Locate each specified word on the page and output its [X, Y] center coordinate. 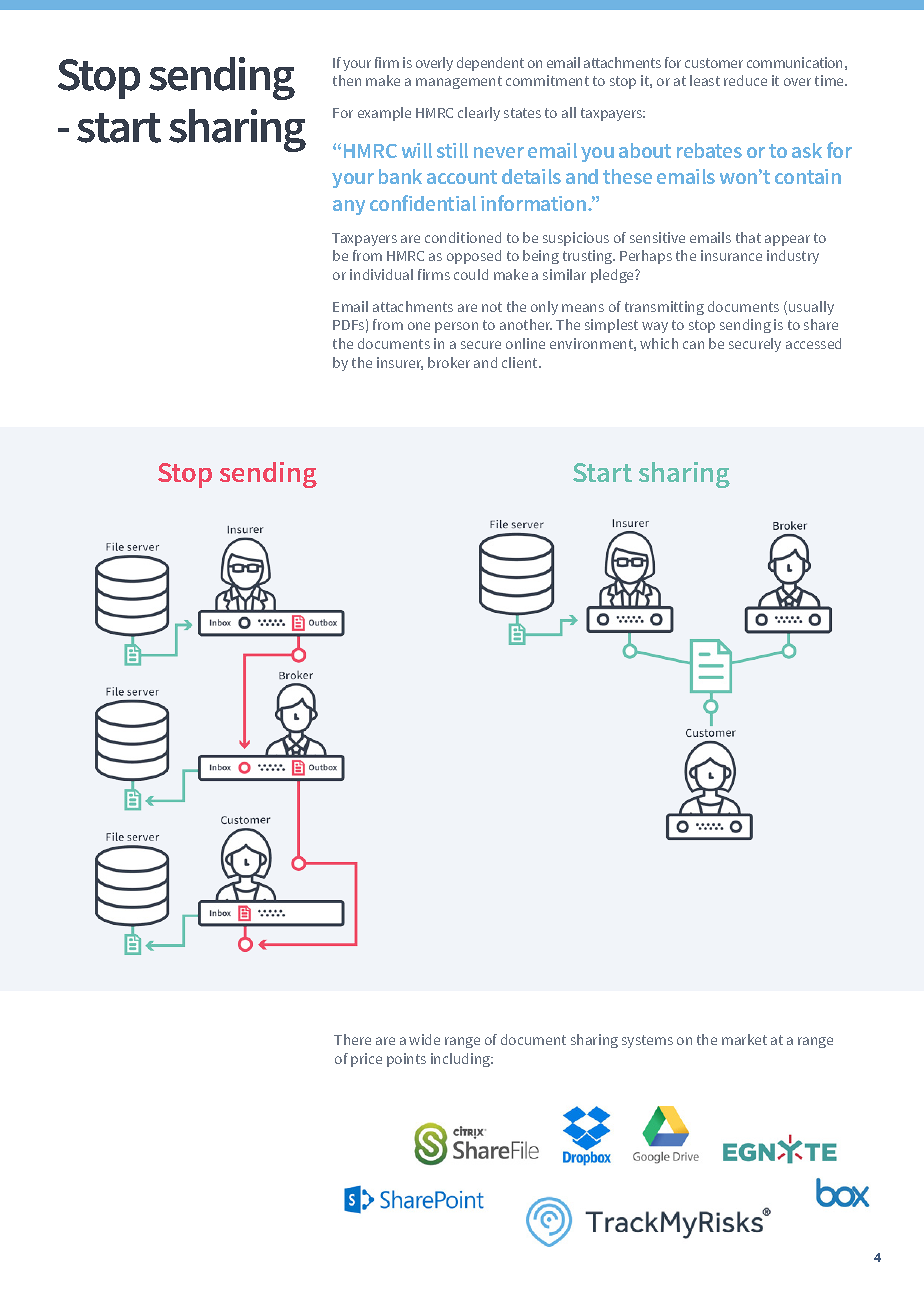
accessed [813, 343]
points [406, 1060]
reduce [745, 80]
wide [424, 1039]
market [744, 1039]
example [384, 114]
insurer [400, 363]
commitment [547, 80]
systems [647, 1041]
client [521, 362]
